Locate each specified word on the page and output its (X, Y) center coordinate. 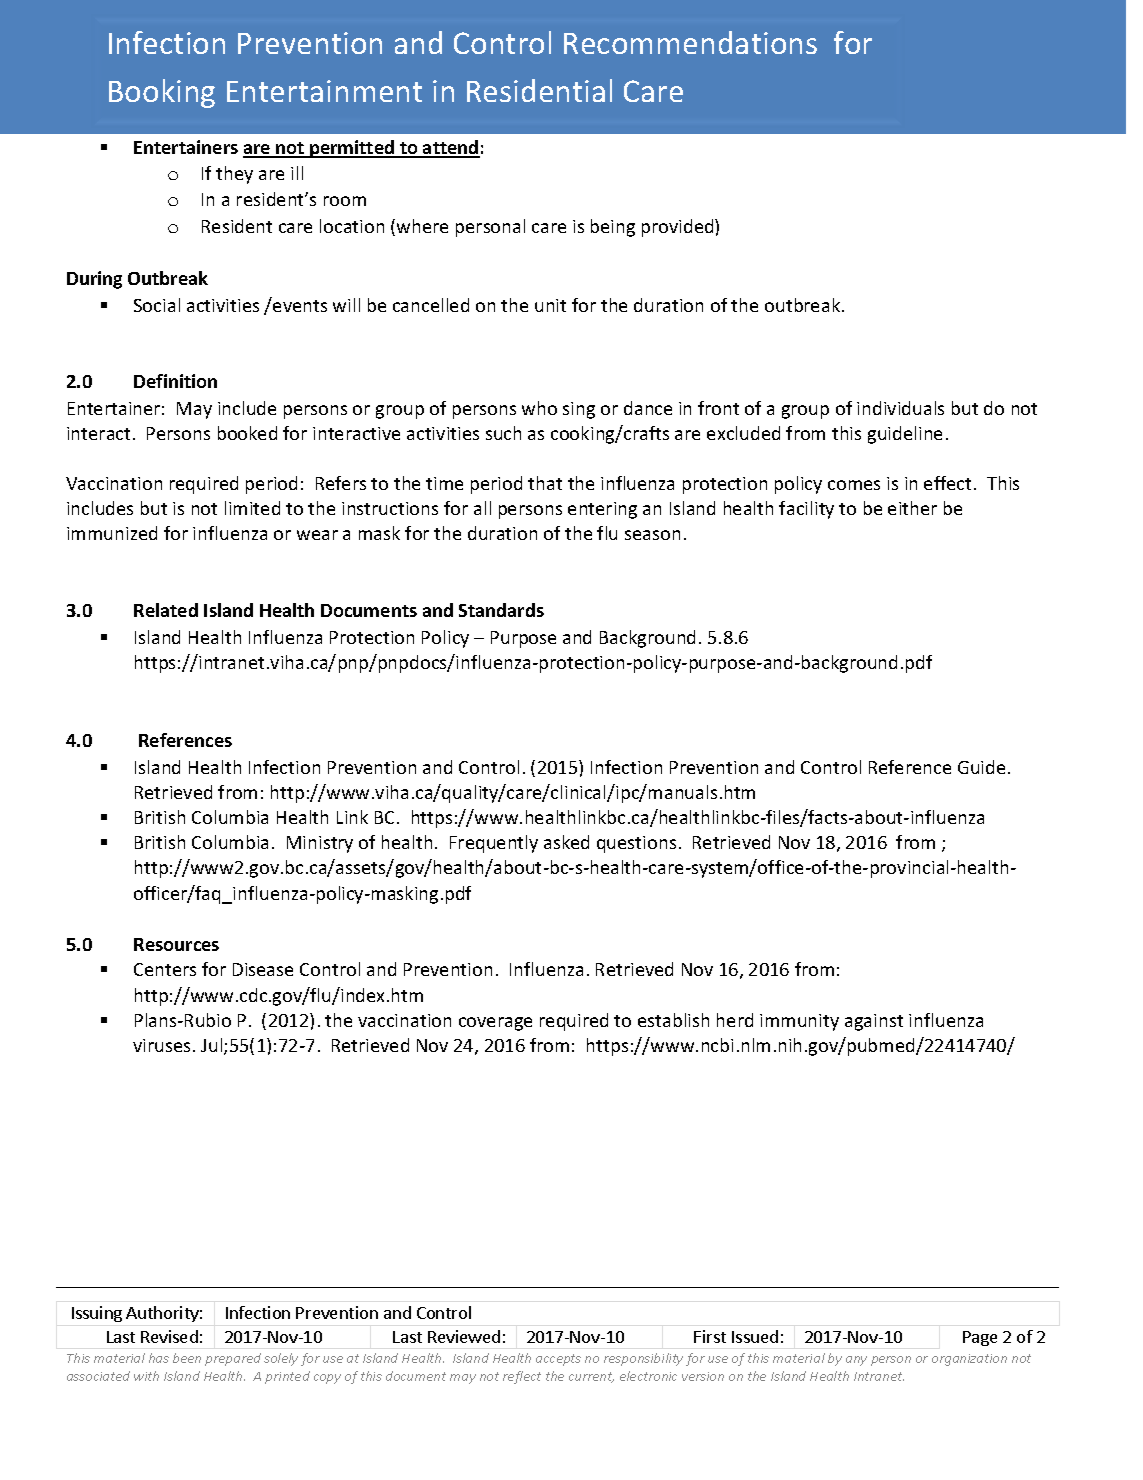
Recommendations (690, 42)
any (856, 1361)
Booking (162, 93)
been (187, 1358)
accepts (558, 1360)
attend (450, 148)
